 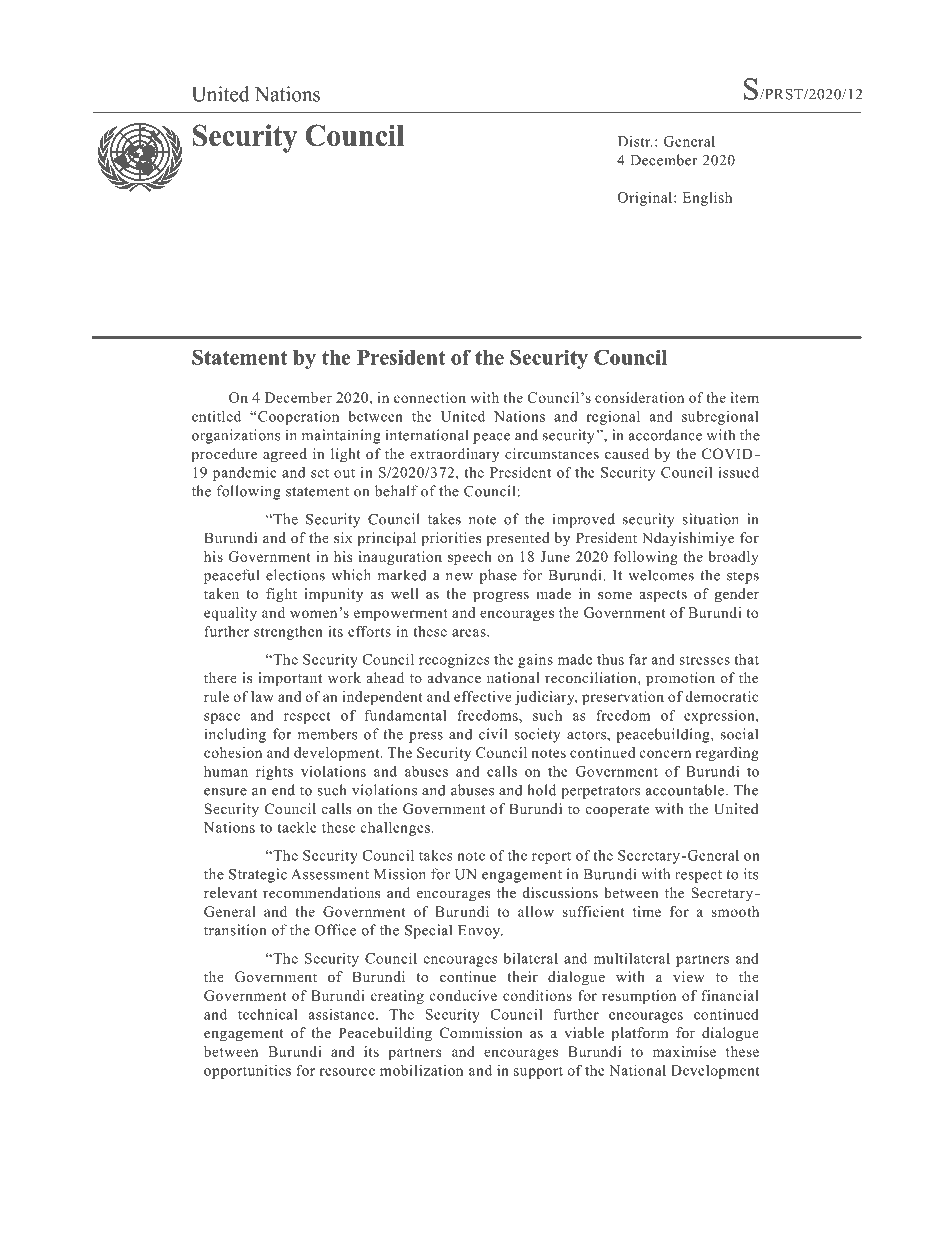 What do you see at coordinates (463, 995) in the image?
I see `conducive` at bounding box center [463, 995].
